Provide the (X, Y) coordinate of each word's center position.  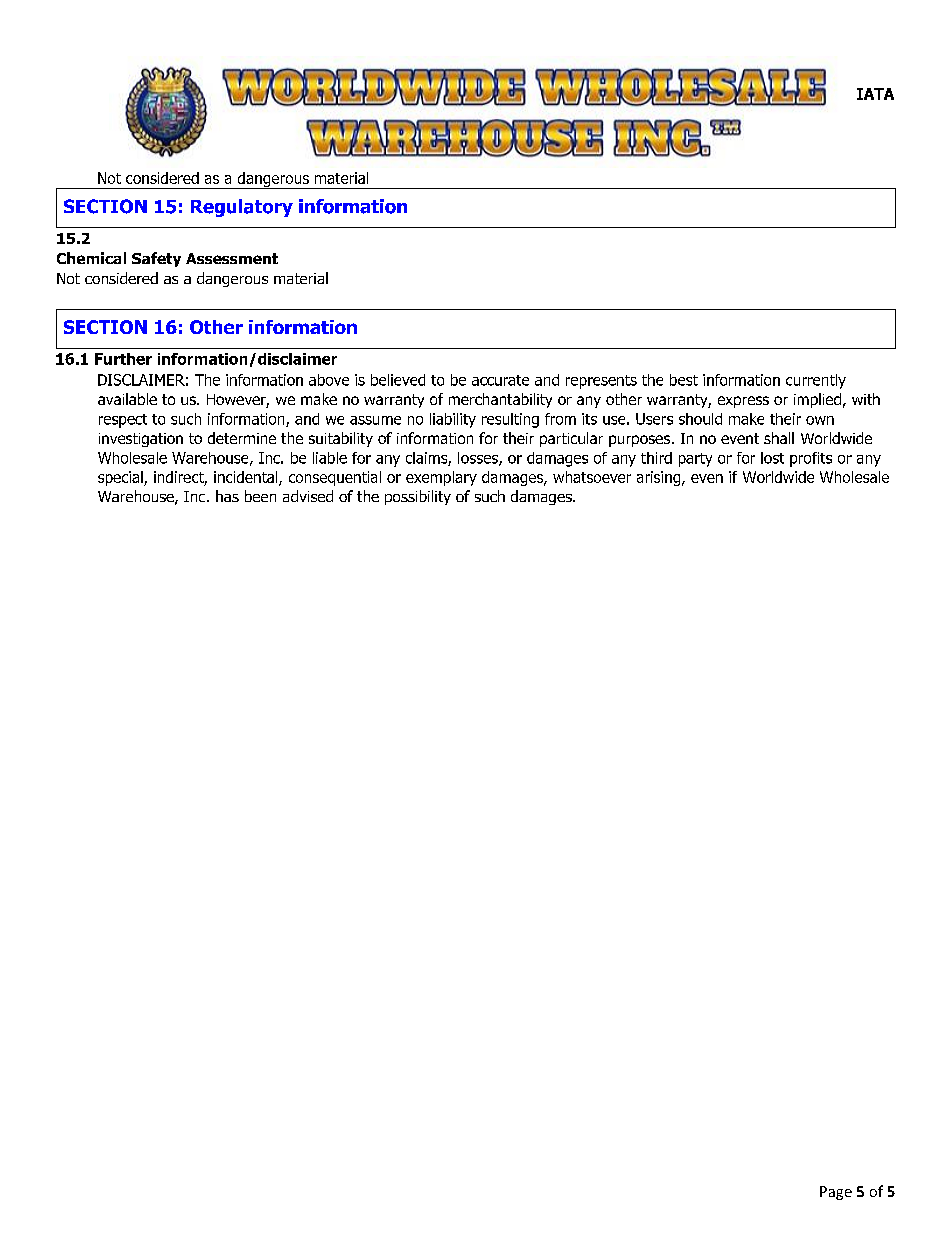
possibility (418, 497)
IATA (875, 94)
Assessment (232, 258)
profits (811, 459)
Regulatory (242, 208)
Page (836, 1193)
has (227, 496)
